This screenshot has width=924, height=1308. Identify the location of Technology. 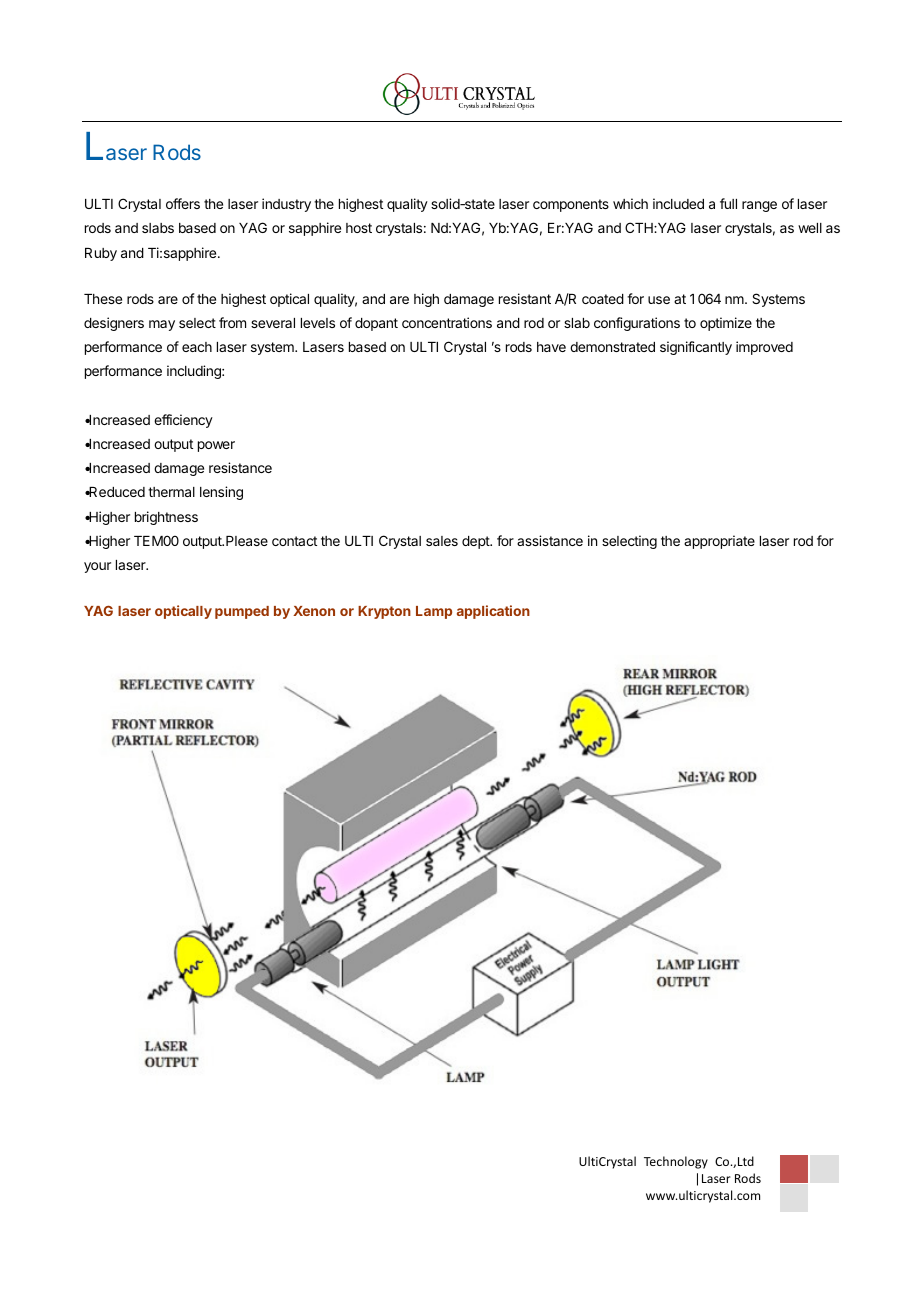
(676, 1162).
